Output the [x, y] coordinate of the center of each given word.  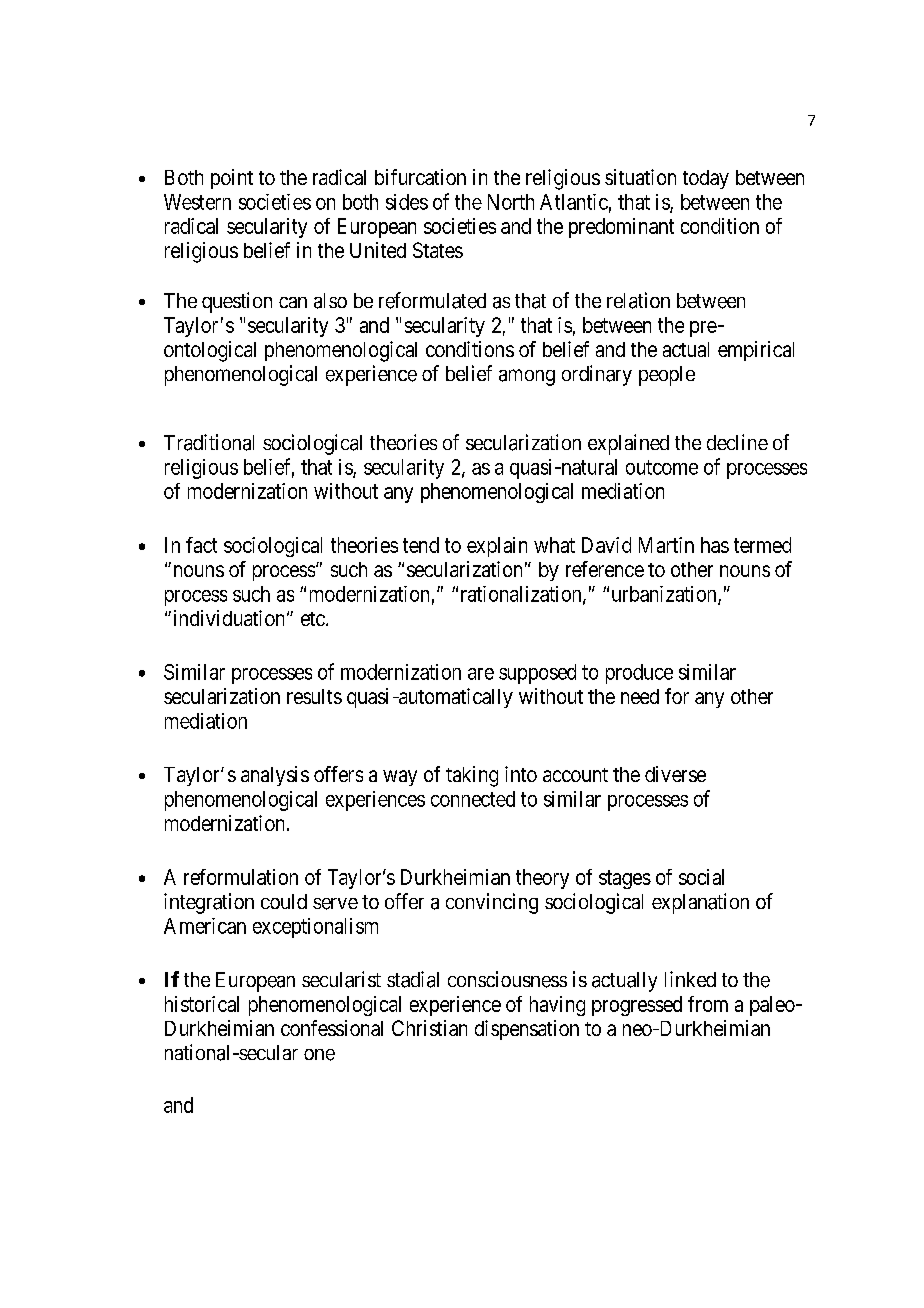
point [232, 179]
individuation [229, 618]
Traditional [209, 442]
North [511, 202]
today [706, 179]
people [667, 376]
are [481, 674]
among [527, 377]
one [319, 1055]
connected [473, 799]
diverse [675, 774]
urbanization [665, 595]
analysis [275, 776]
